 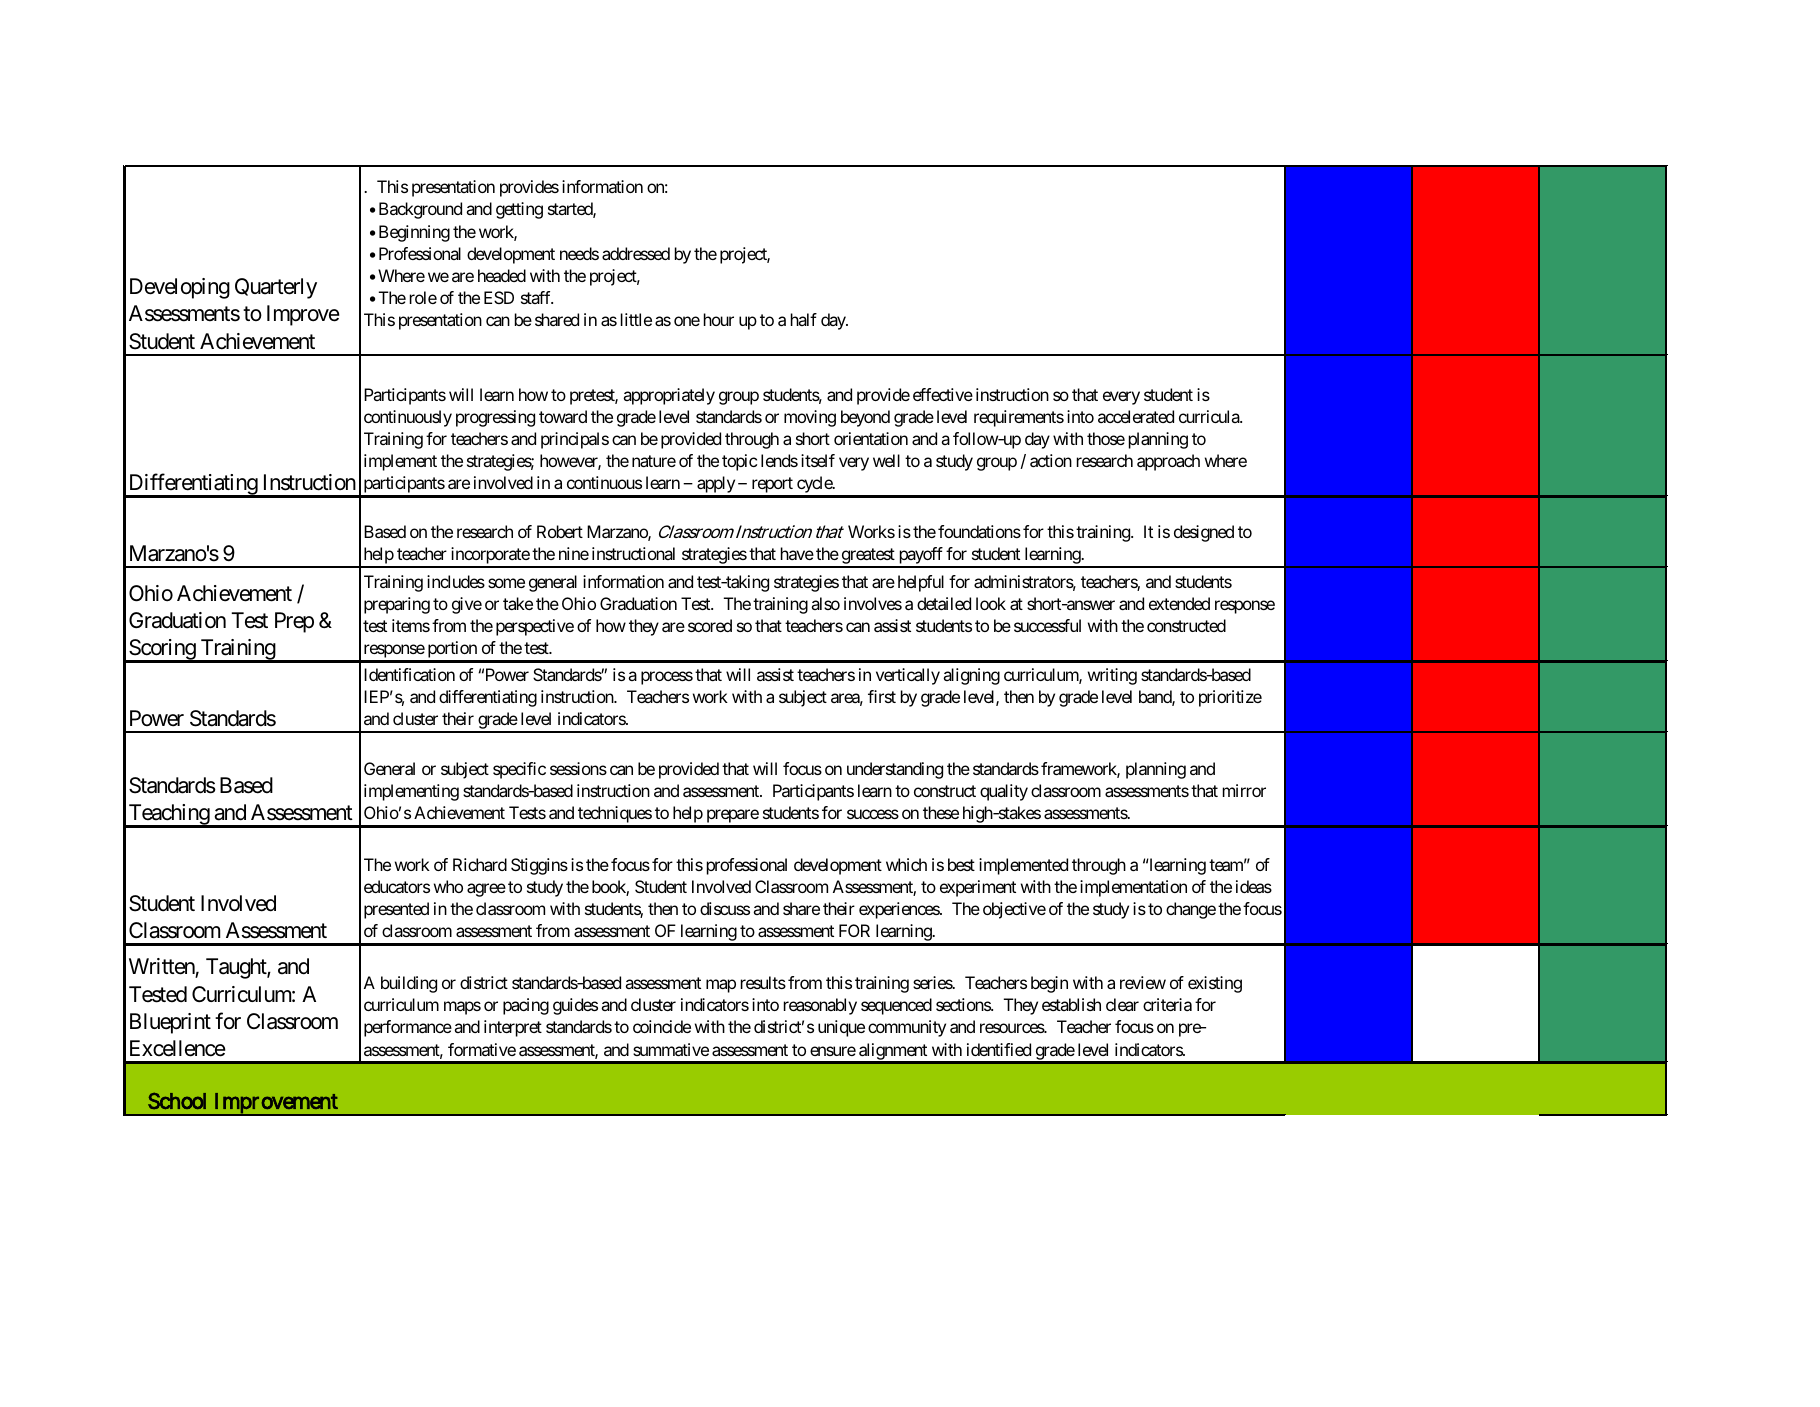 What do you see at coordinates (636, 253) in the screenshot?
I see `addressed` at bounding box center [636, 253].
